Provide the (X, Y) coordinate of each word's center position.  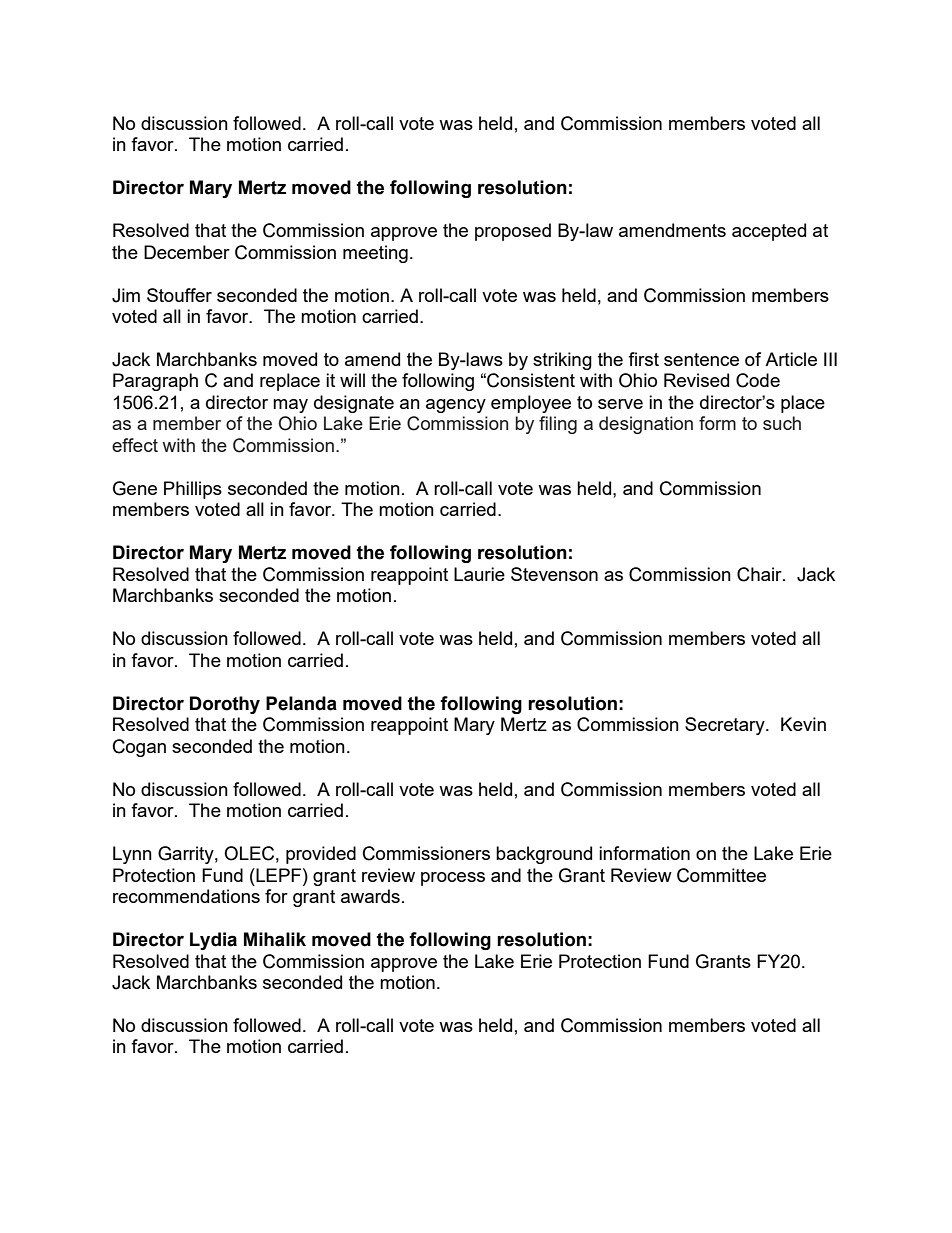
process (453, 879)
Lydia (213, 941)
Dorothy (225, 705)
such (782, 423)
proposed (513, 232)
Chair (760, 574)
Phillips (193, 490)
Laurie (479, 574)
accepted (769, 232)
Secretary (726, 726)
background (544, 855)
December (187, 252)
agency (456, 406)
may (290, 406)
